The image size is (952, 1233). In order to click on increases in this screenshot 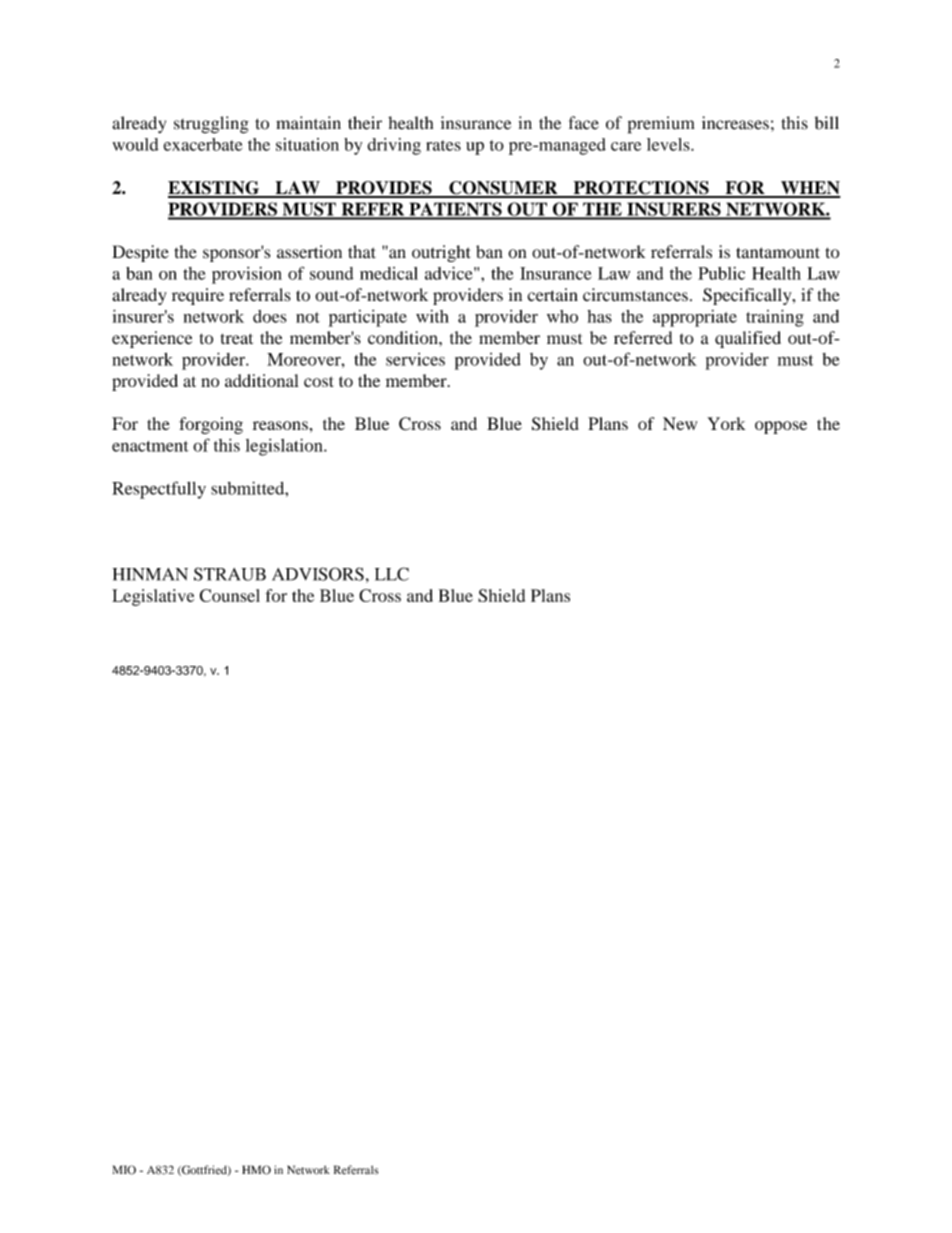, I will do `click(735, 123)`.
